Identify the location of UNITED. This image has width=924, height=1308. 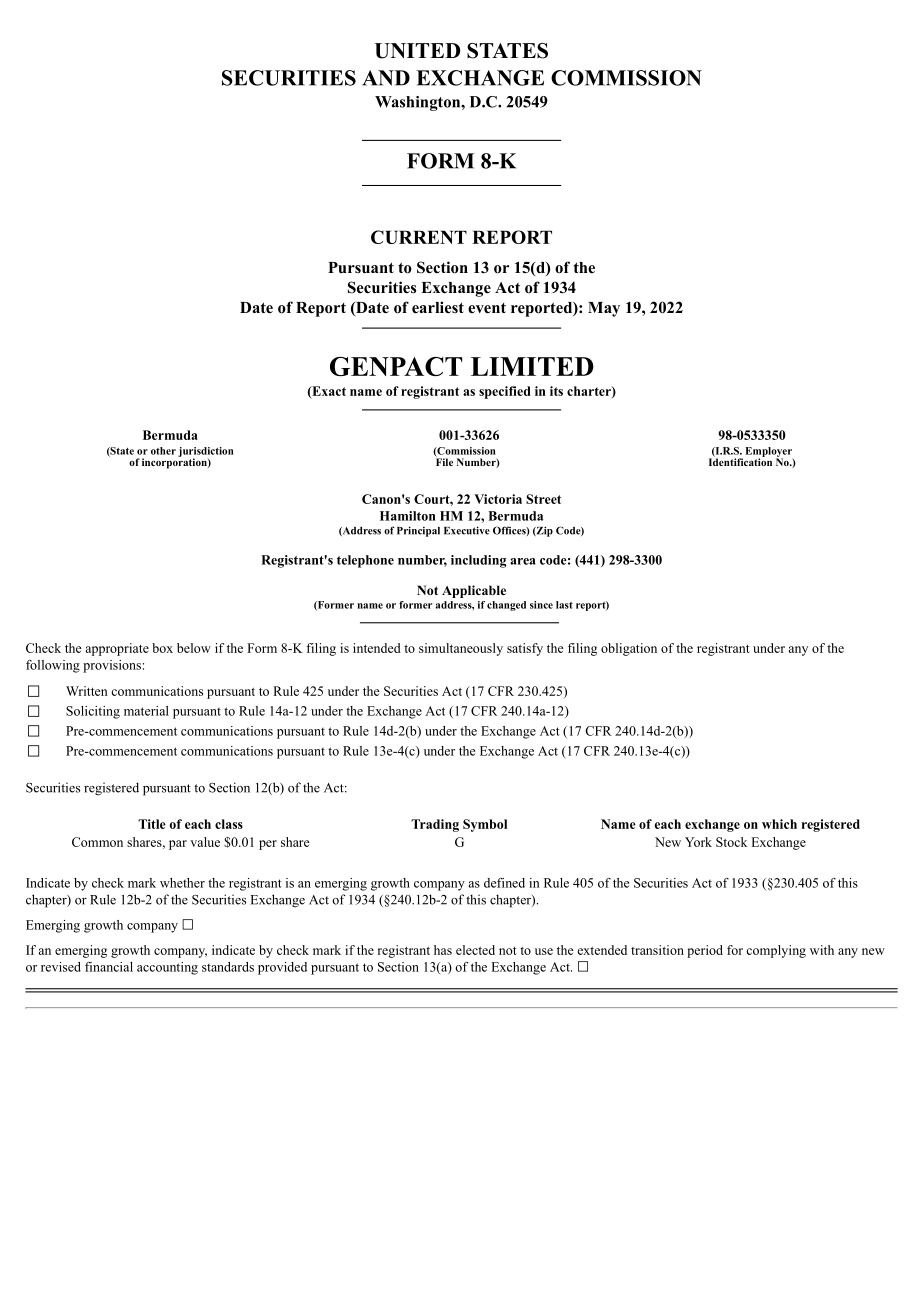
(417, 51).
